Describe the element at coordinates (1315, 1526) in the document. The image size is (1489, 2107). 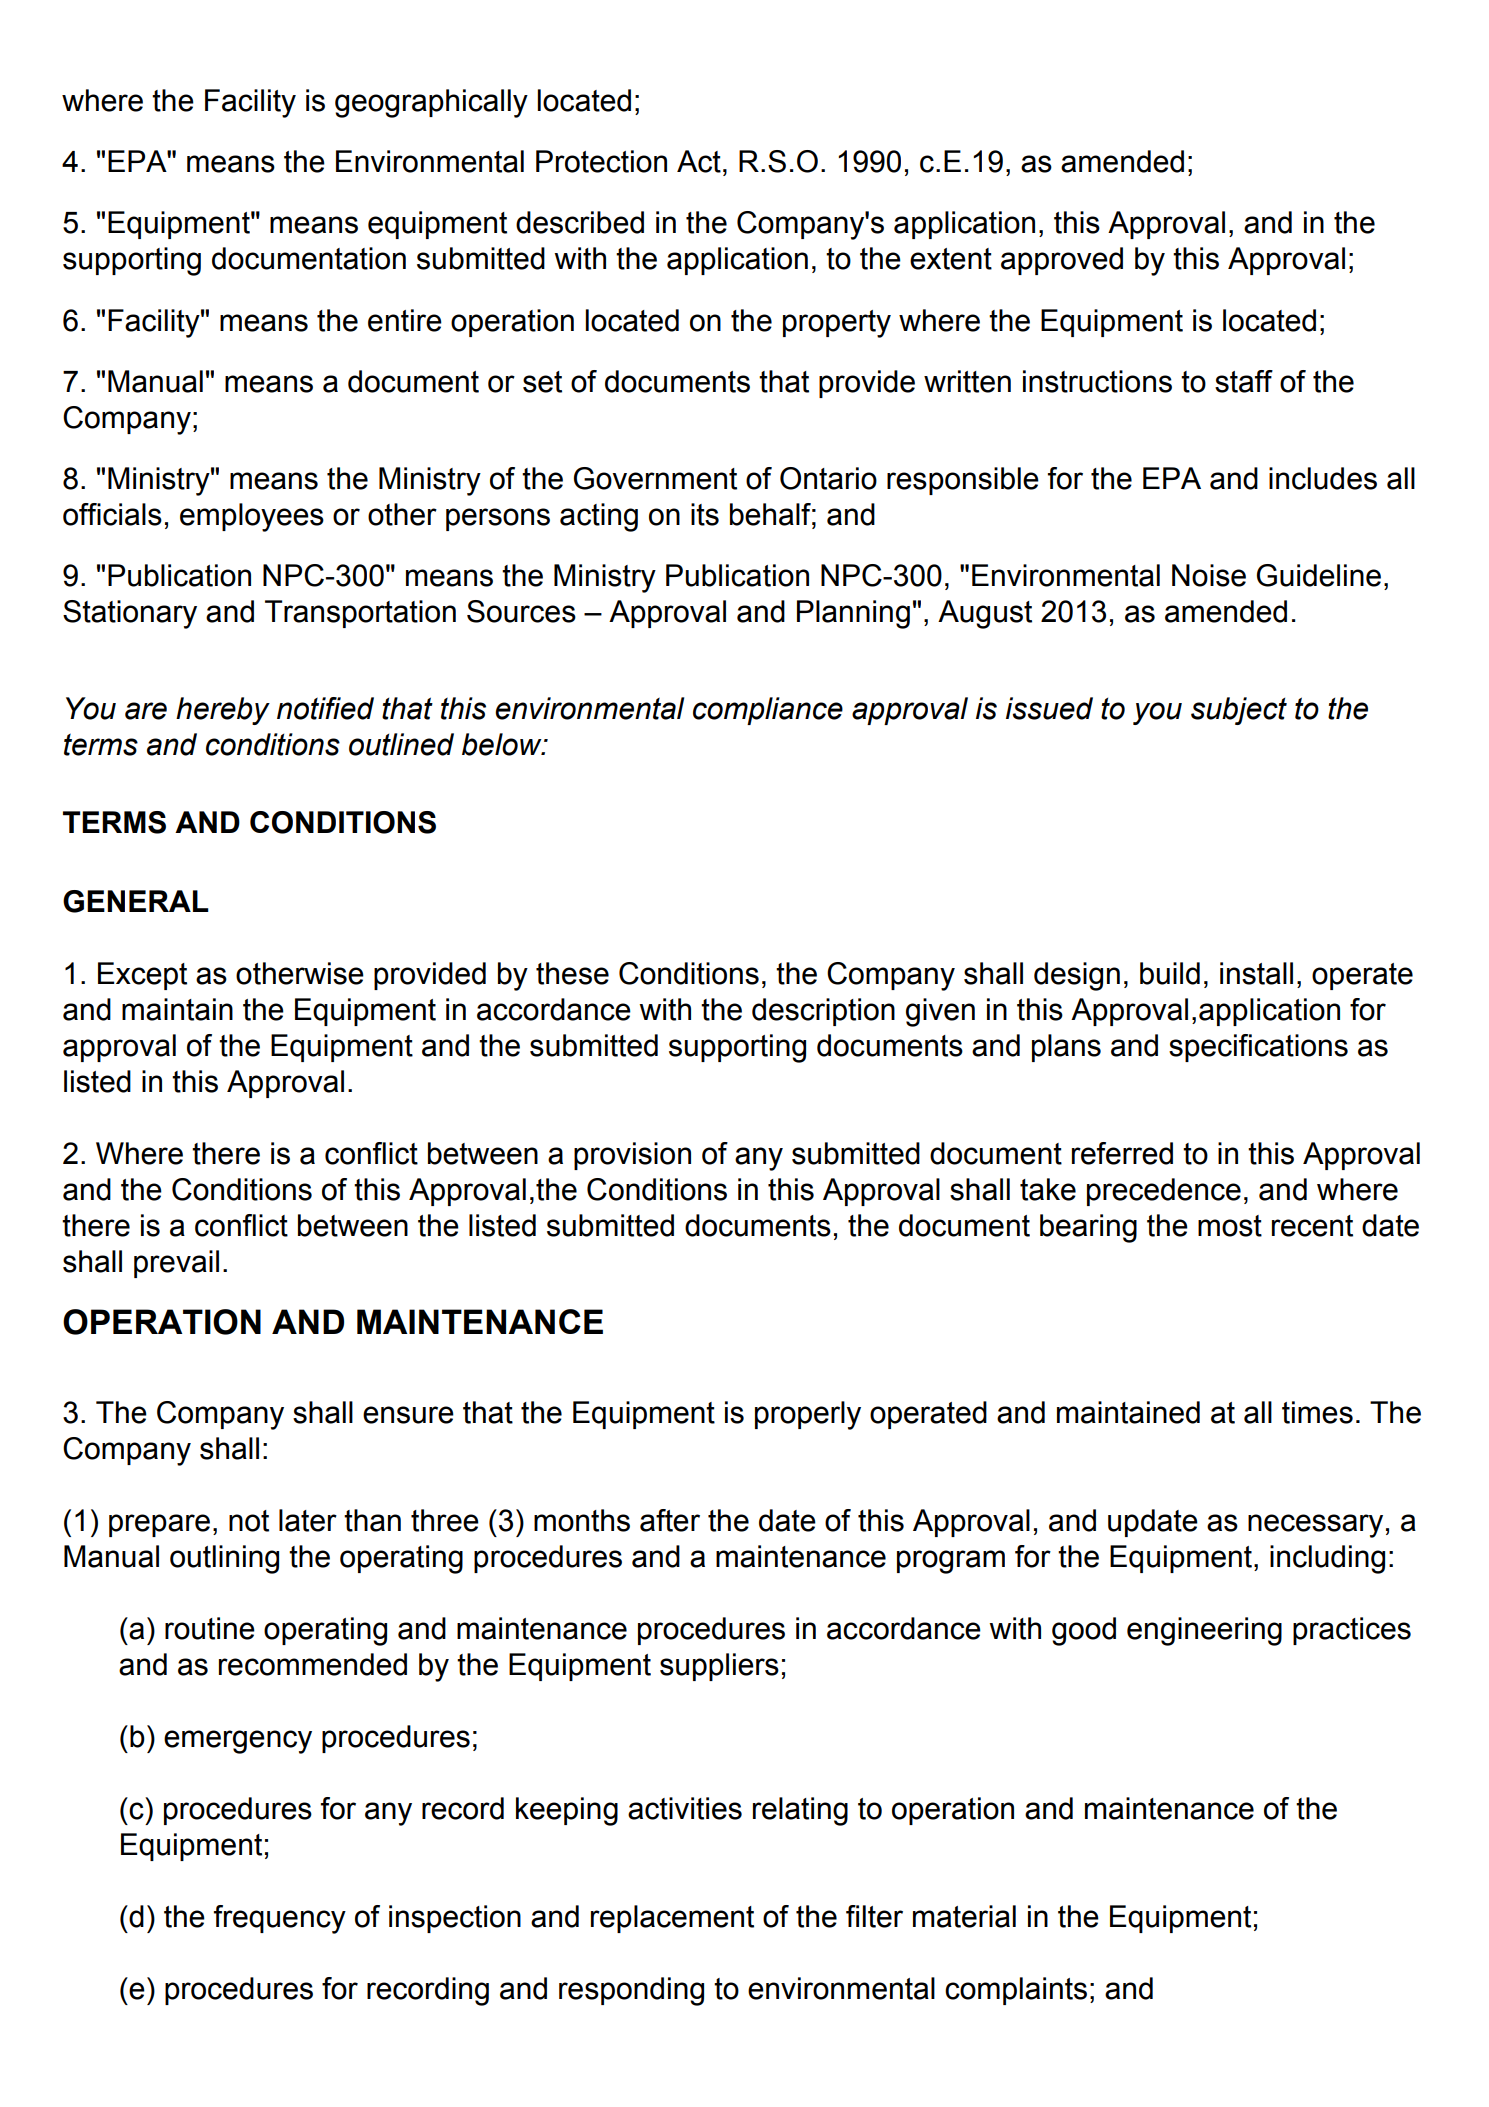
I see `necessary` at that location.
